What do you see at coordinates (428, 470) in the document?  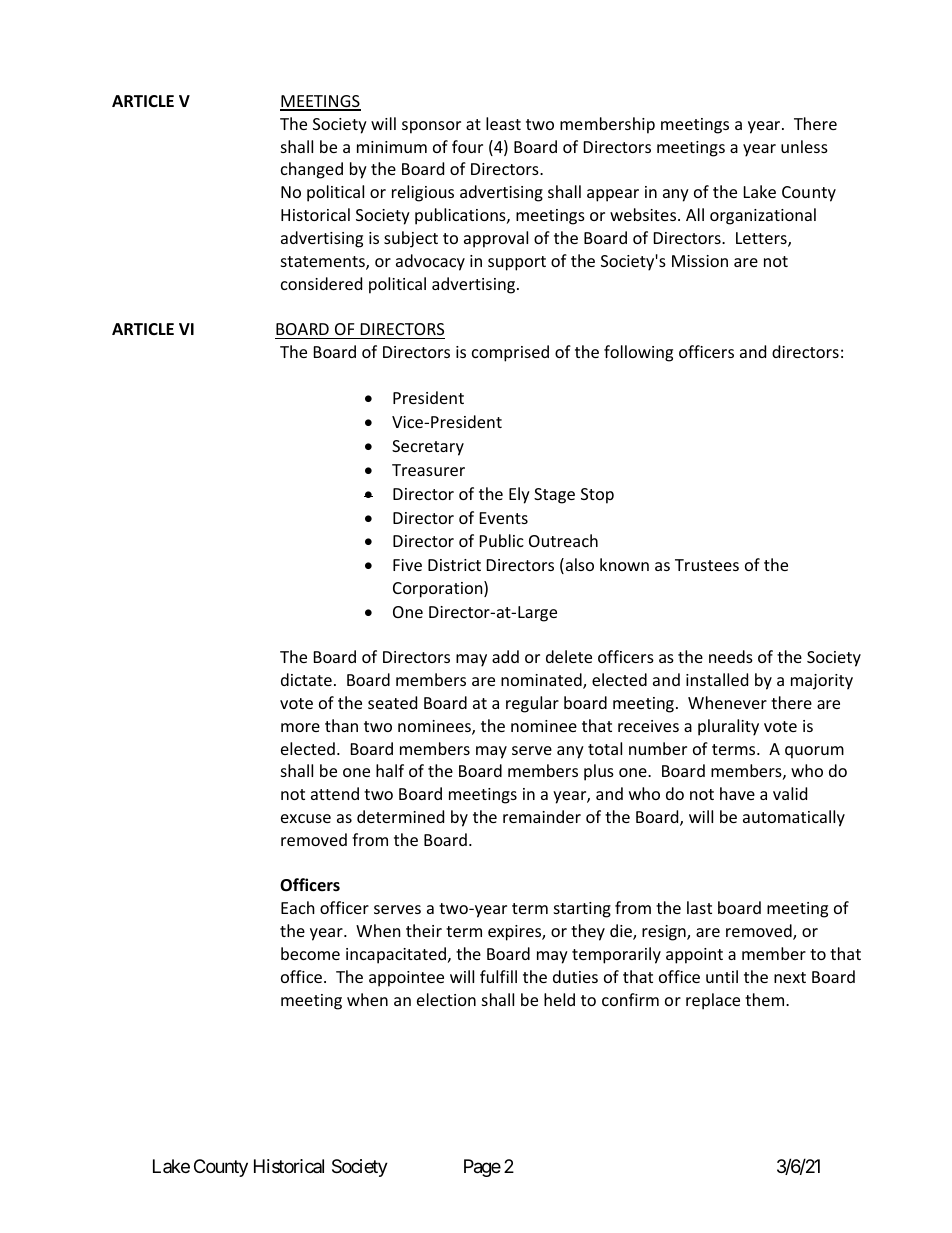 I see `Treasurer` at bounding box center [428, 470].
